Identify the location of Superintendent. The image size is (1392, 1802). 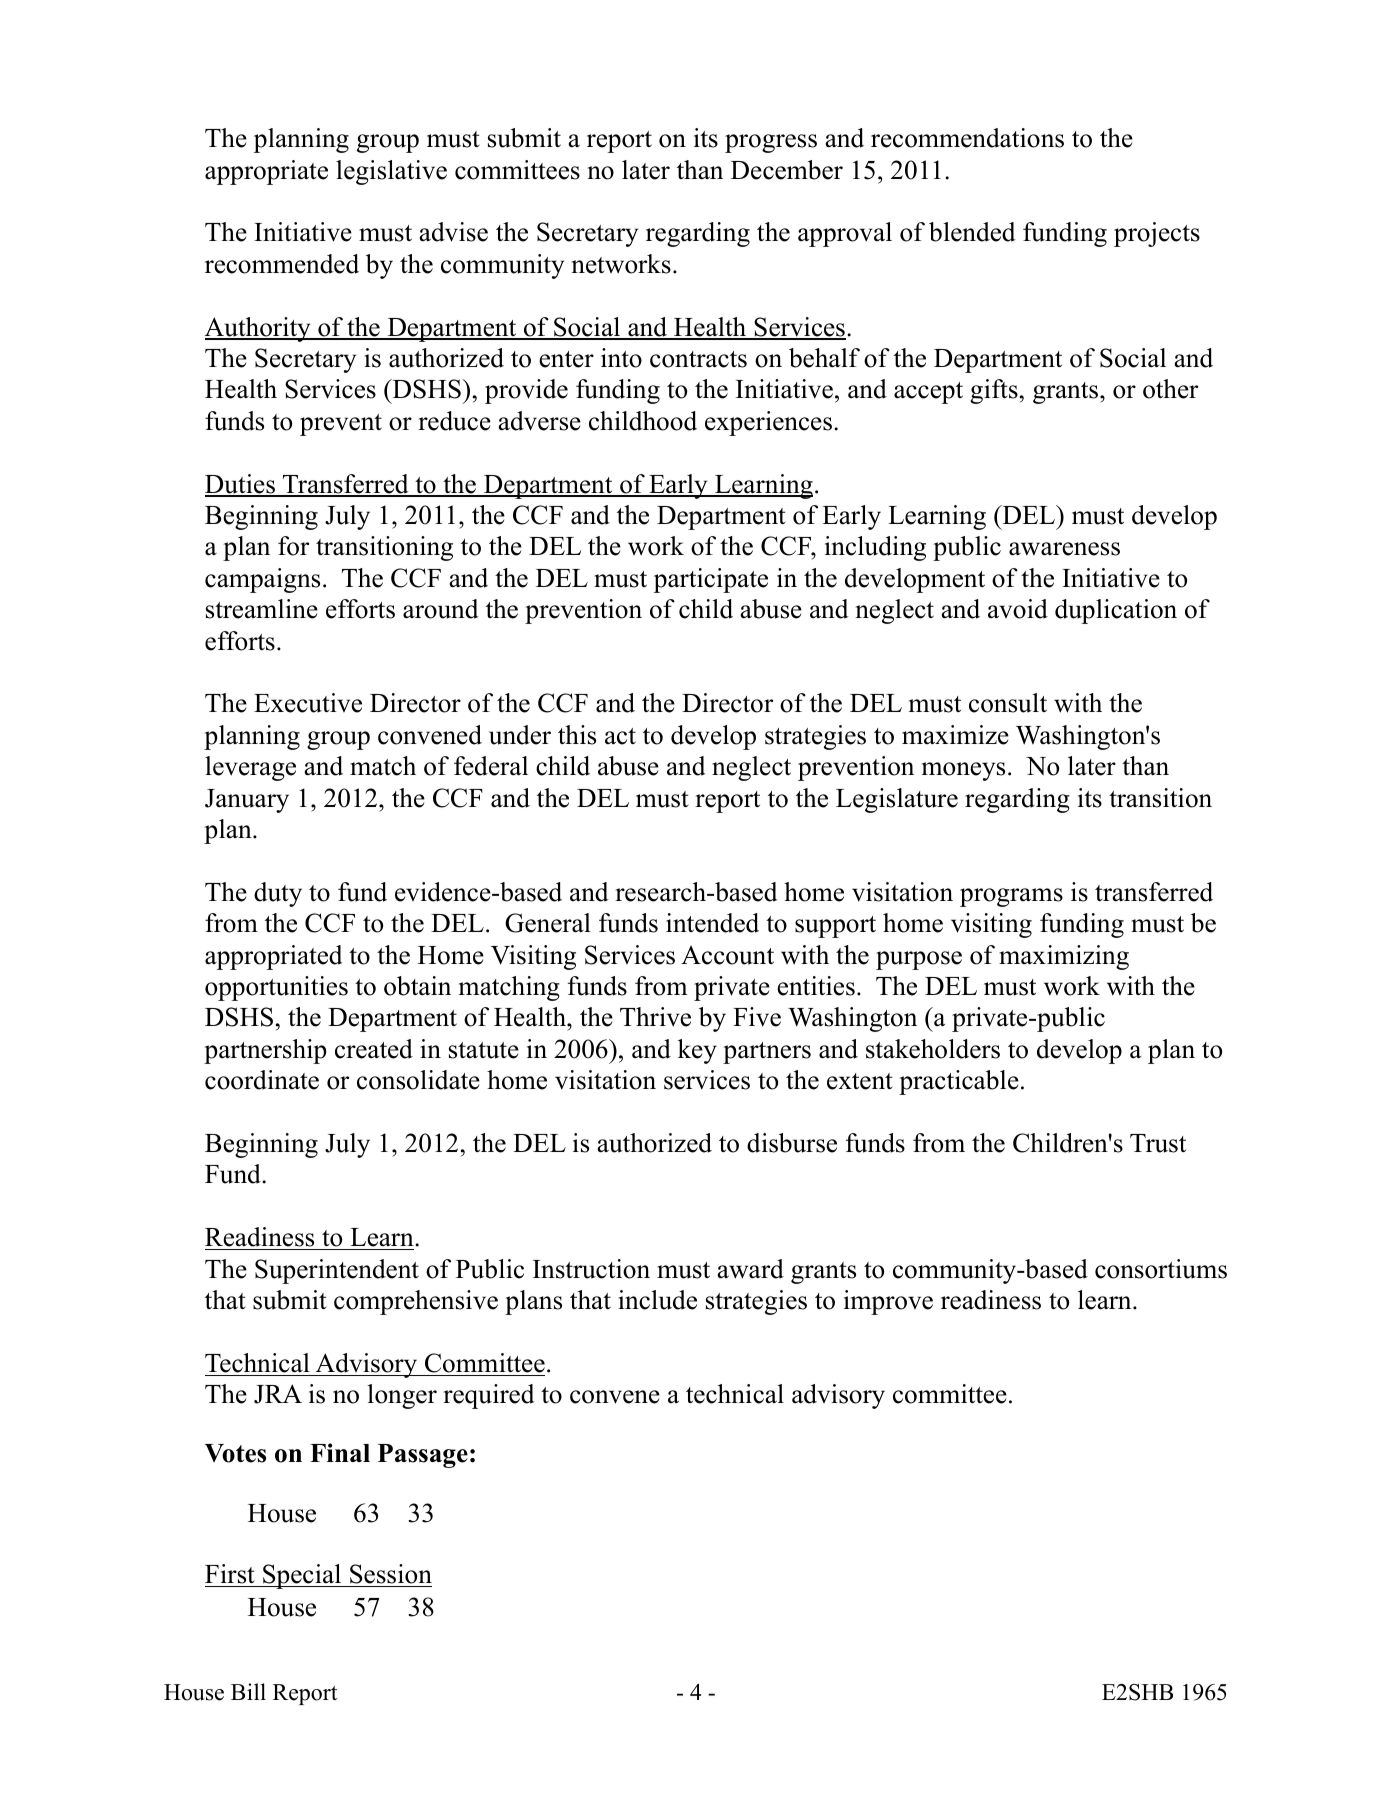
(337, 1271).
